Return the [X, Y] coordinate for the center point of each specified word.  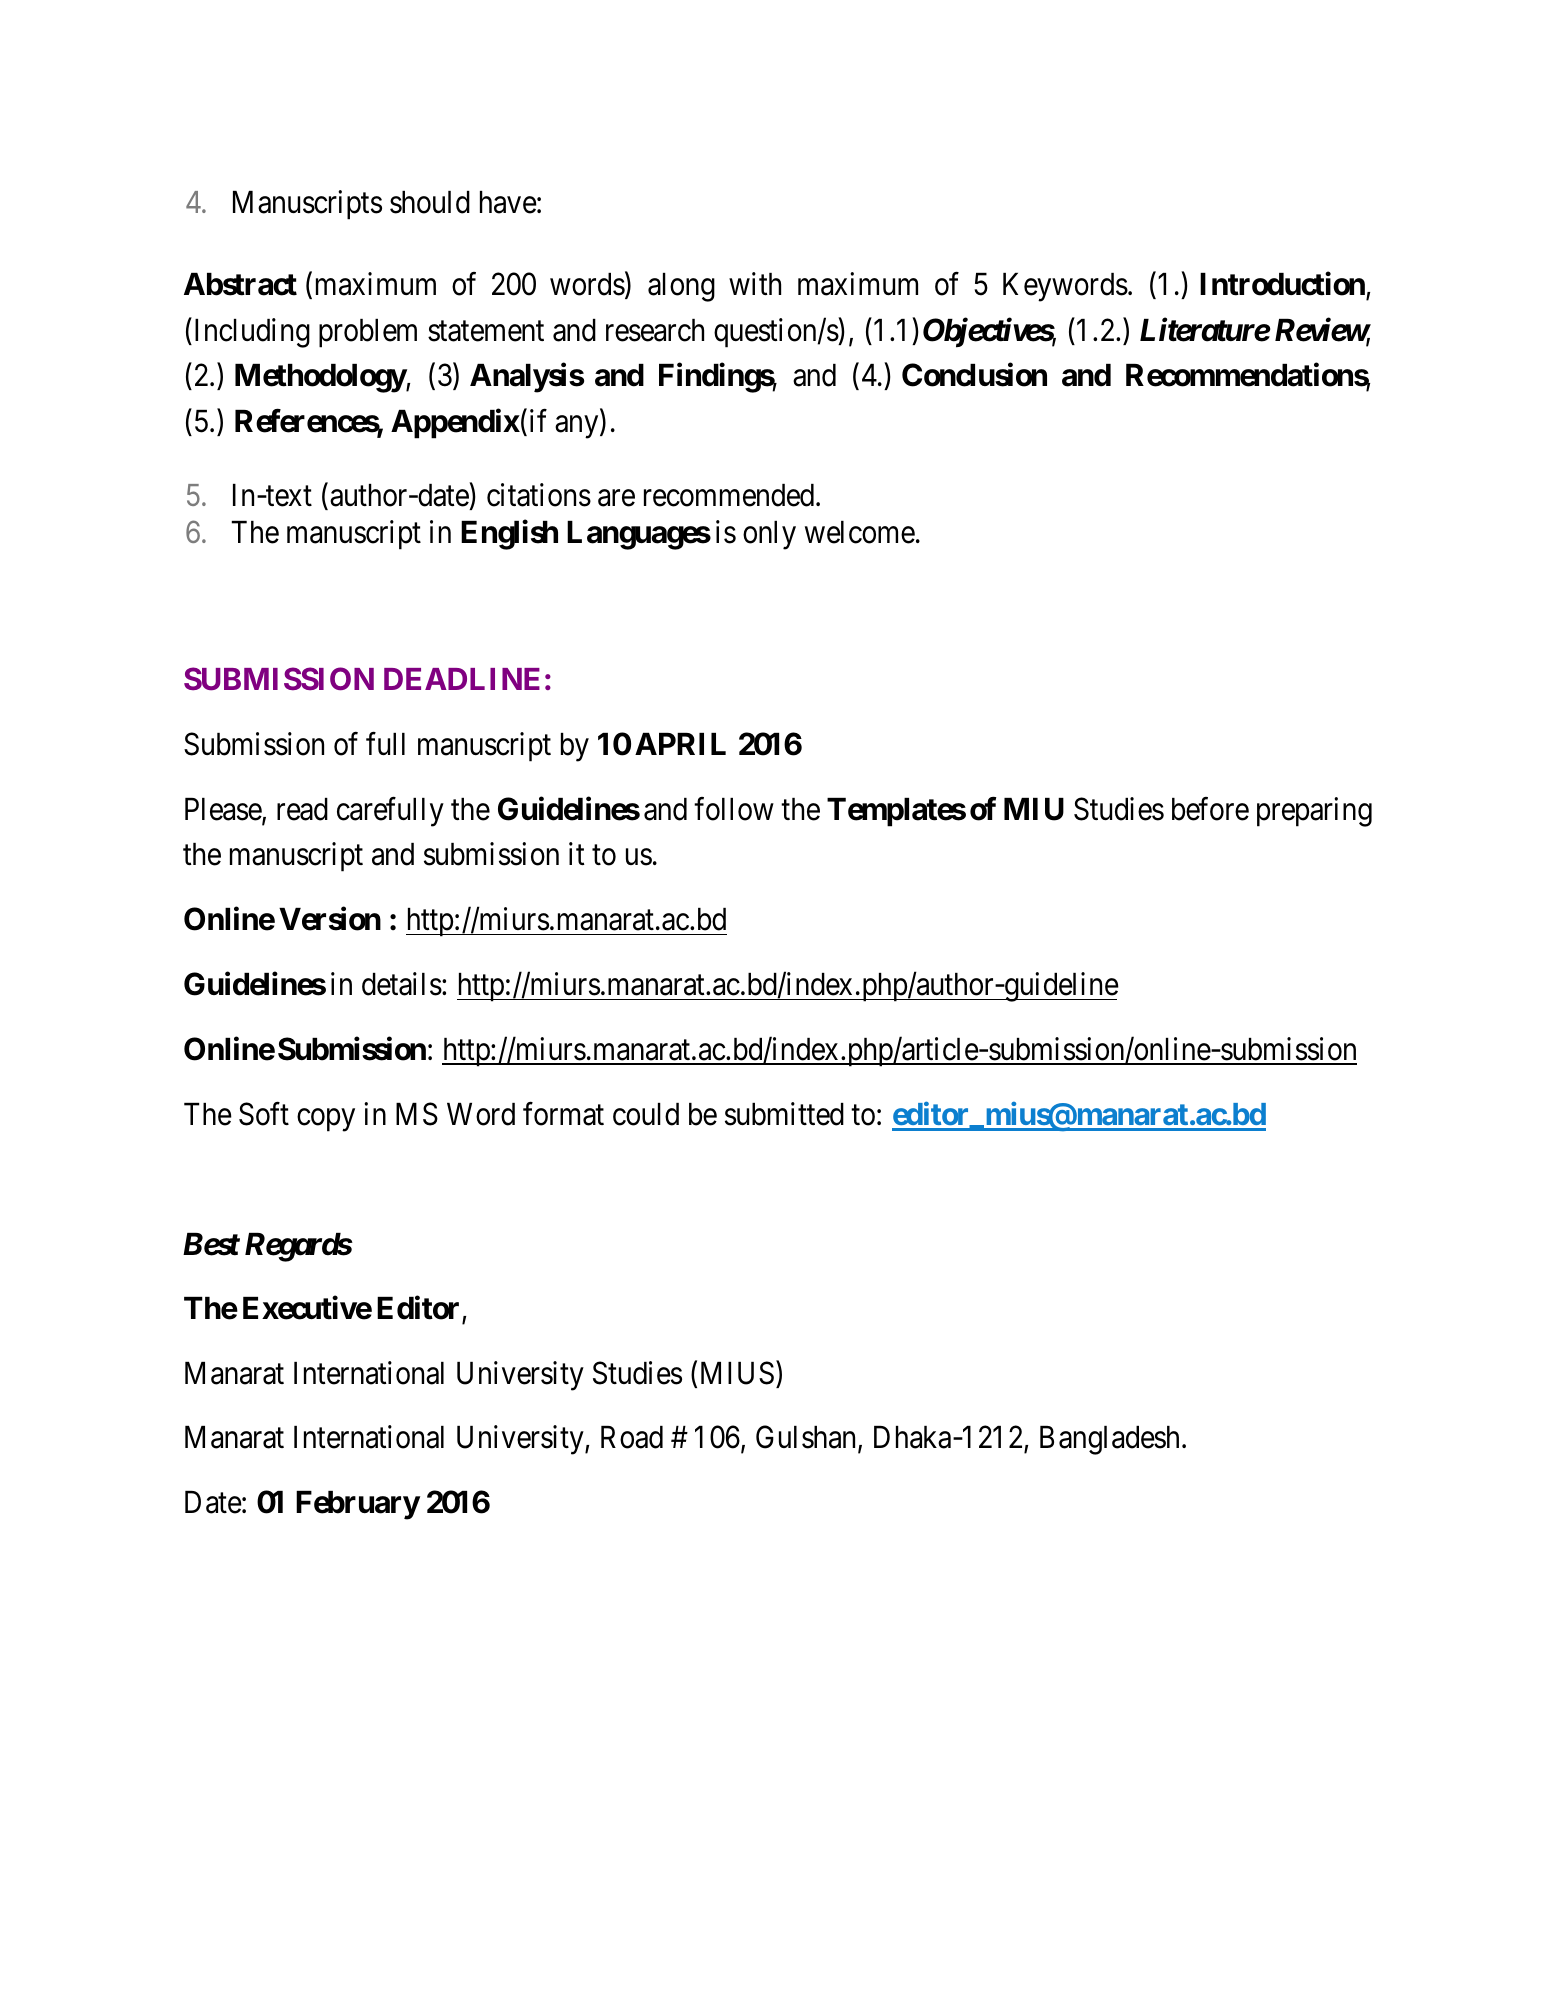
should [430, 202]
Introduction [1282, 284]
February [358, 1505]
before [1210, 809]
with [755, 283]
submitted [784, 1114]
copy [326, 1120]
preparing [1314, 812]
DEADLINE [462, 679]
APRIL [680, 744]
